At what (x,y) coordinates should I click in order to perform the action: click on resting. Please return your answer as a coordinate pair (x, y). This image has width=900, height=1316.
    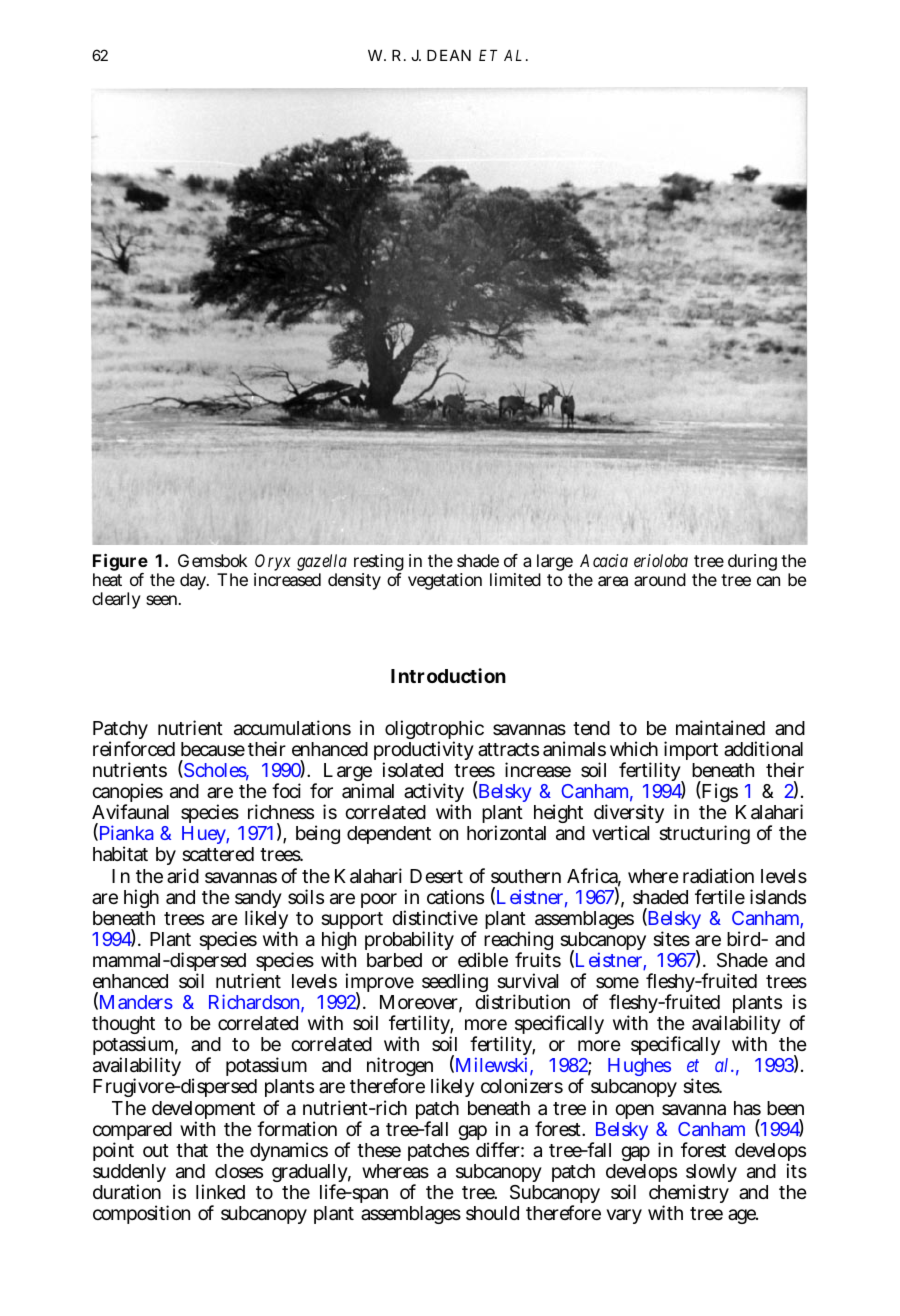
    Looking at the image, I should click on (379, 564).
